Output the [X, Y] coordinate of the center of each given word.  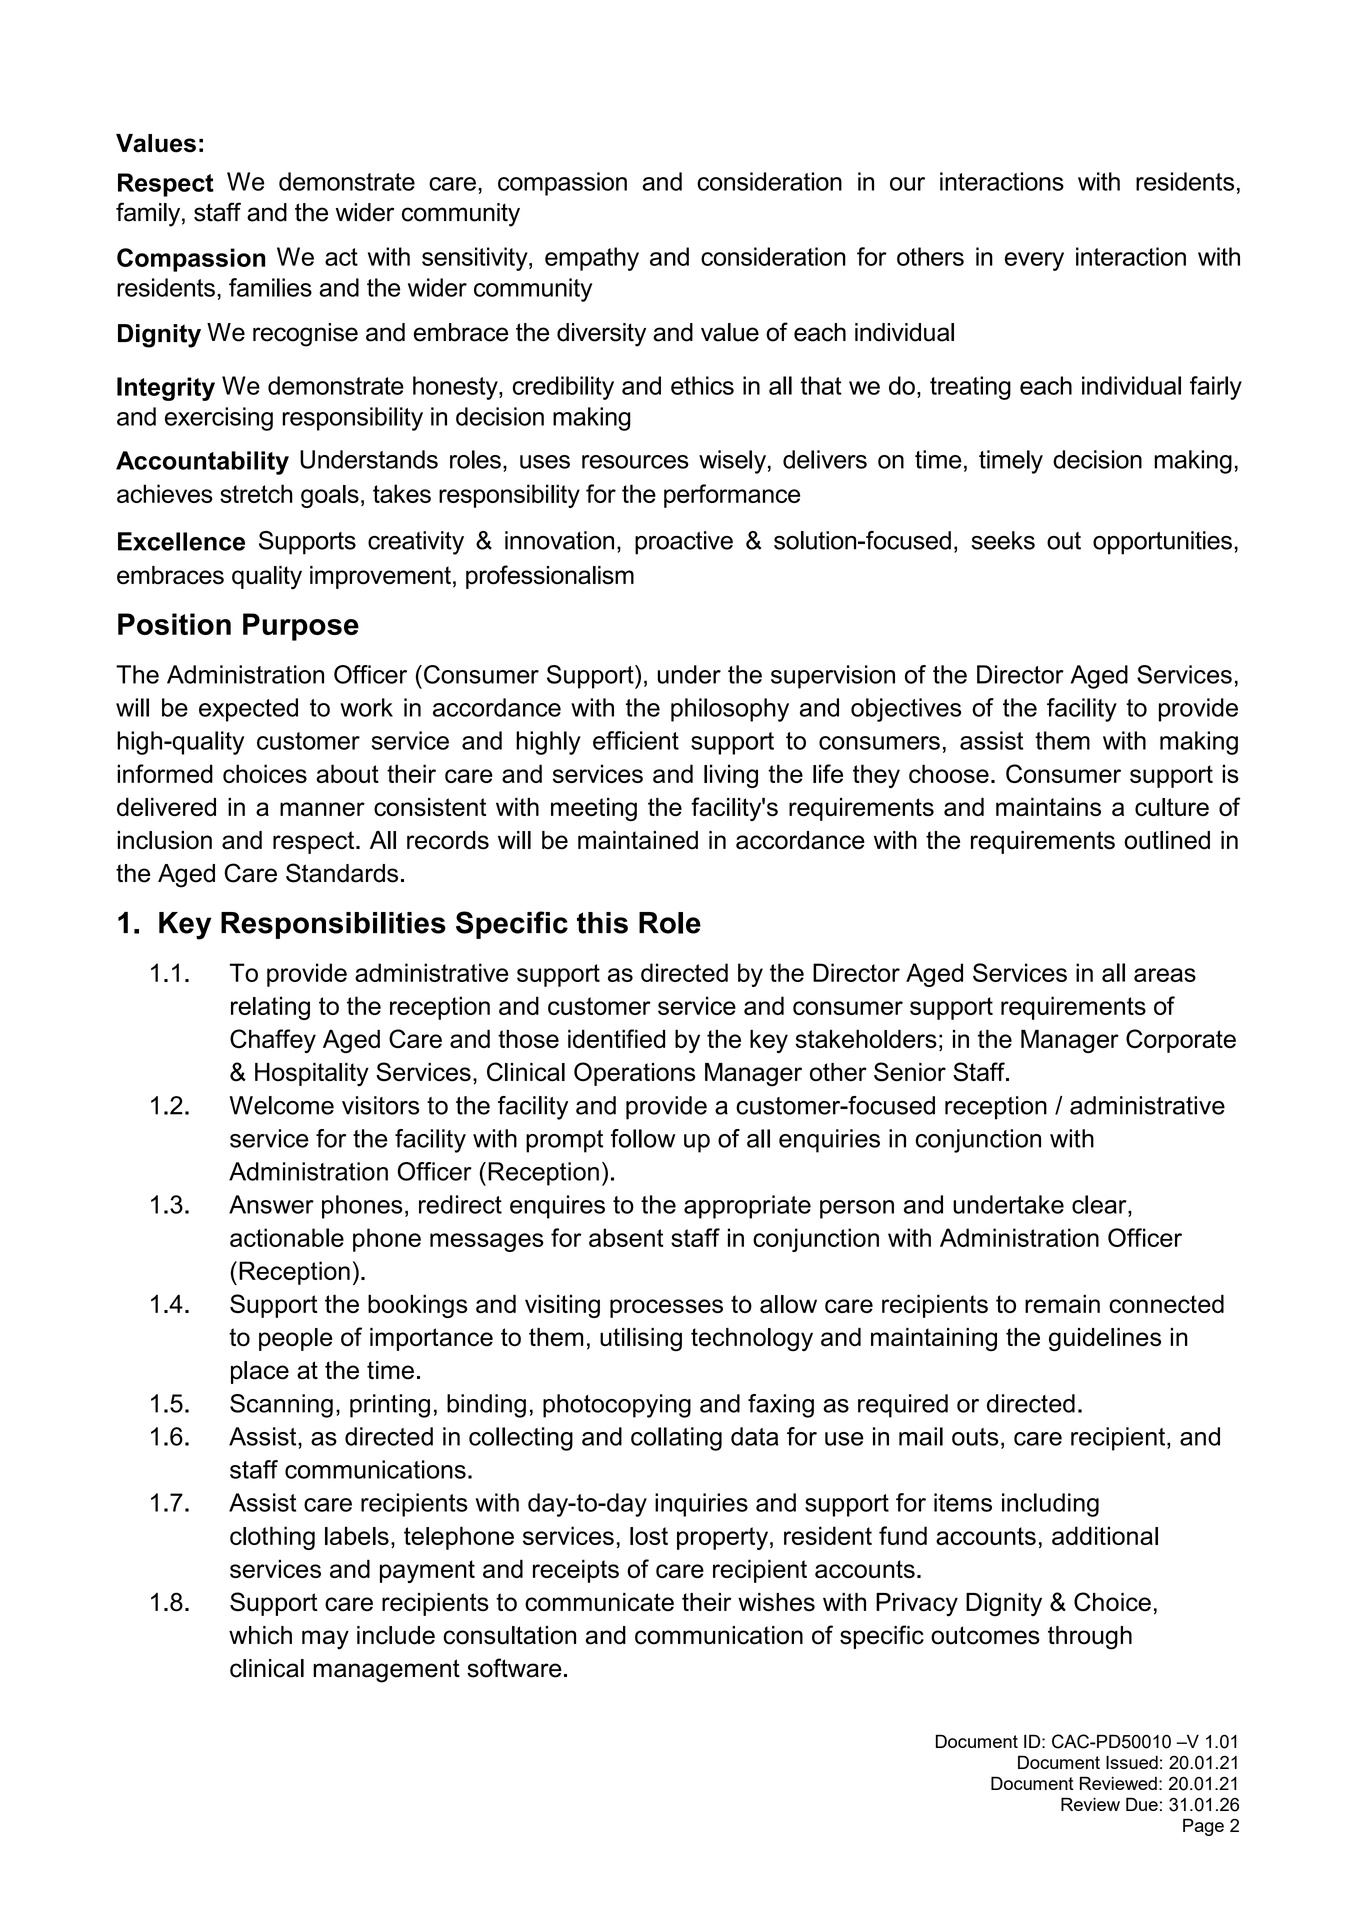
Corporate [1181, 1041]
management [386, 1671]
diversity [601, 335]
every [1034, 261]
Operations [634, 1074]
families [270, 287]
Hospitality [312, 1075]
